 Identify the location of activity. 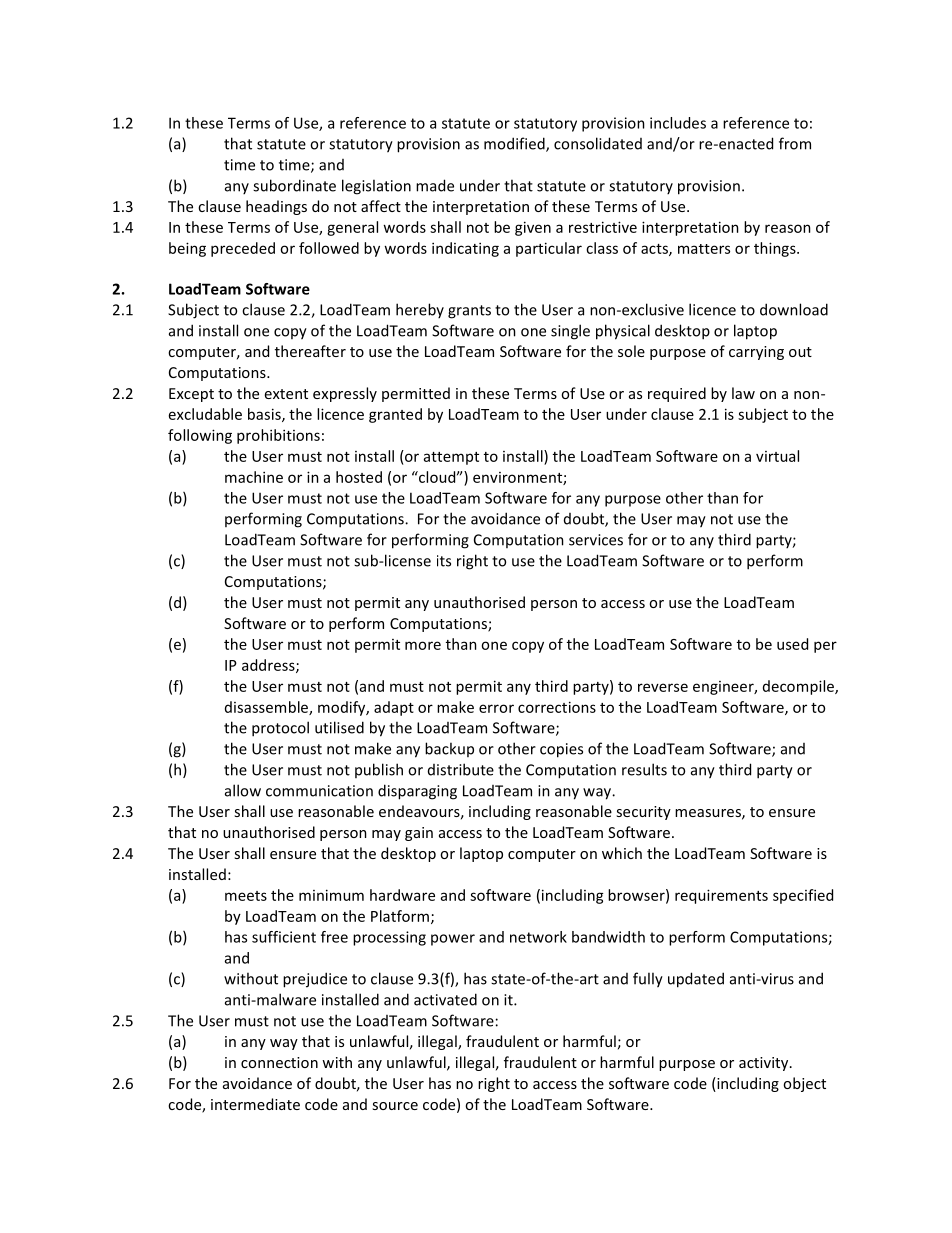
(765, 1064).
